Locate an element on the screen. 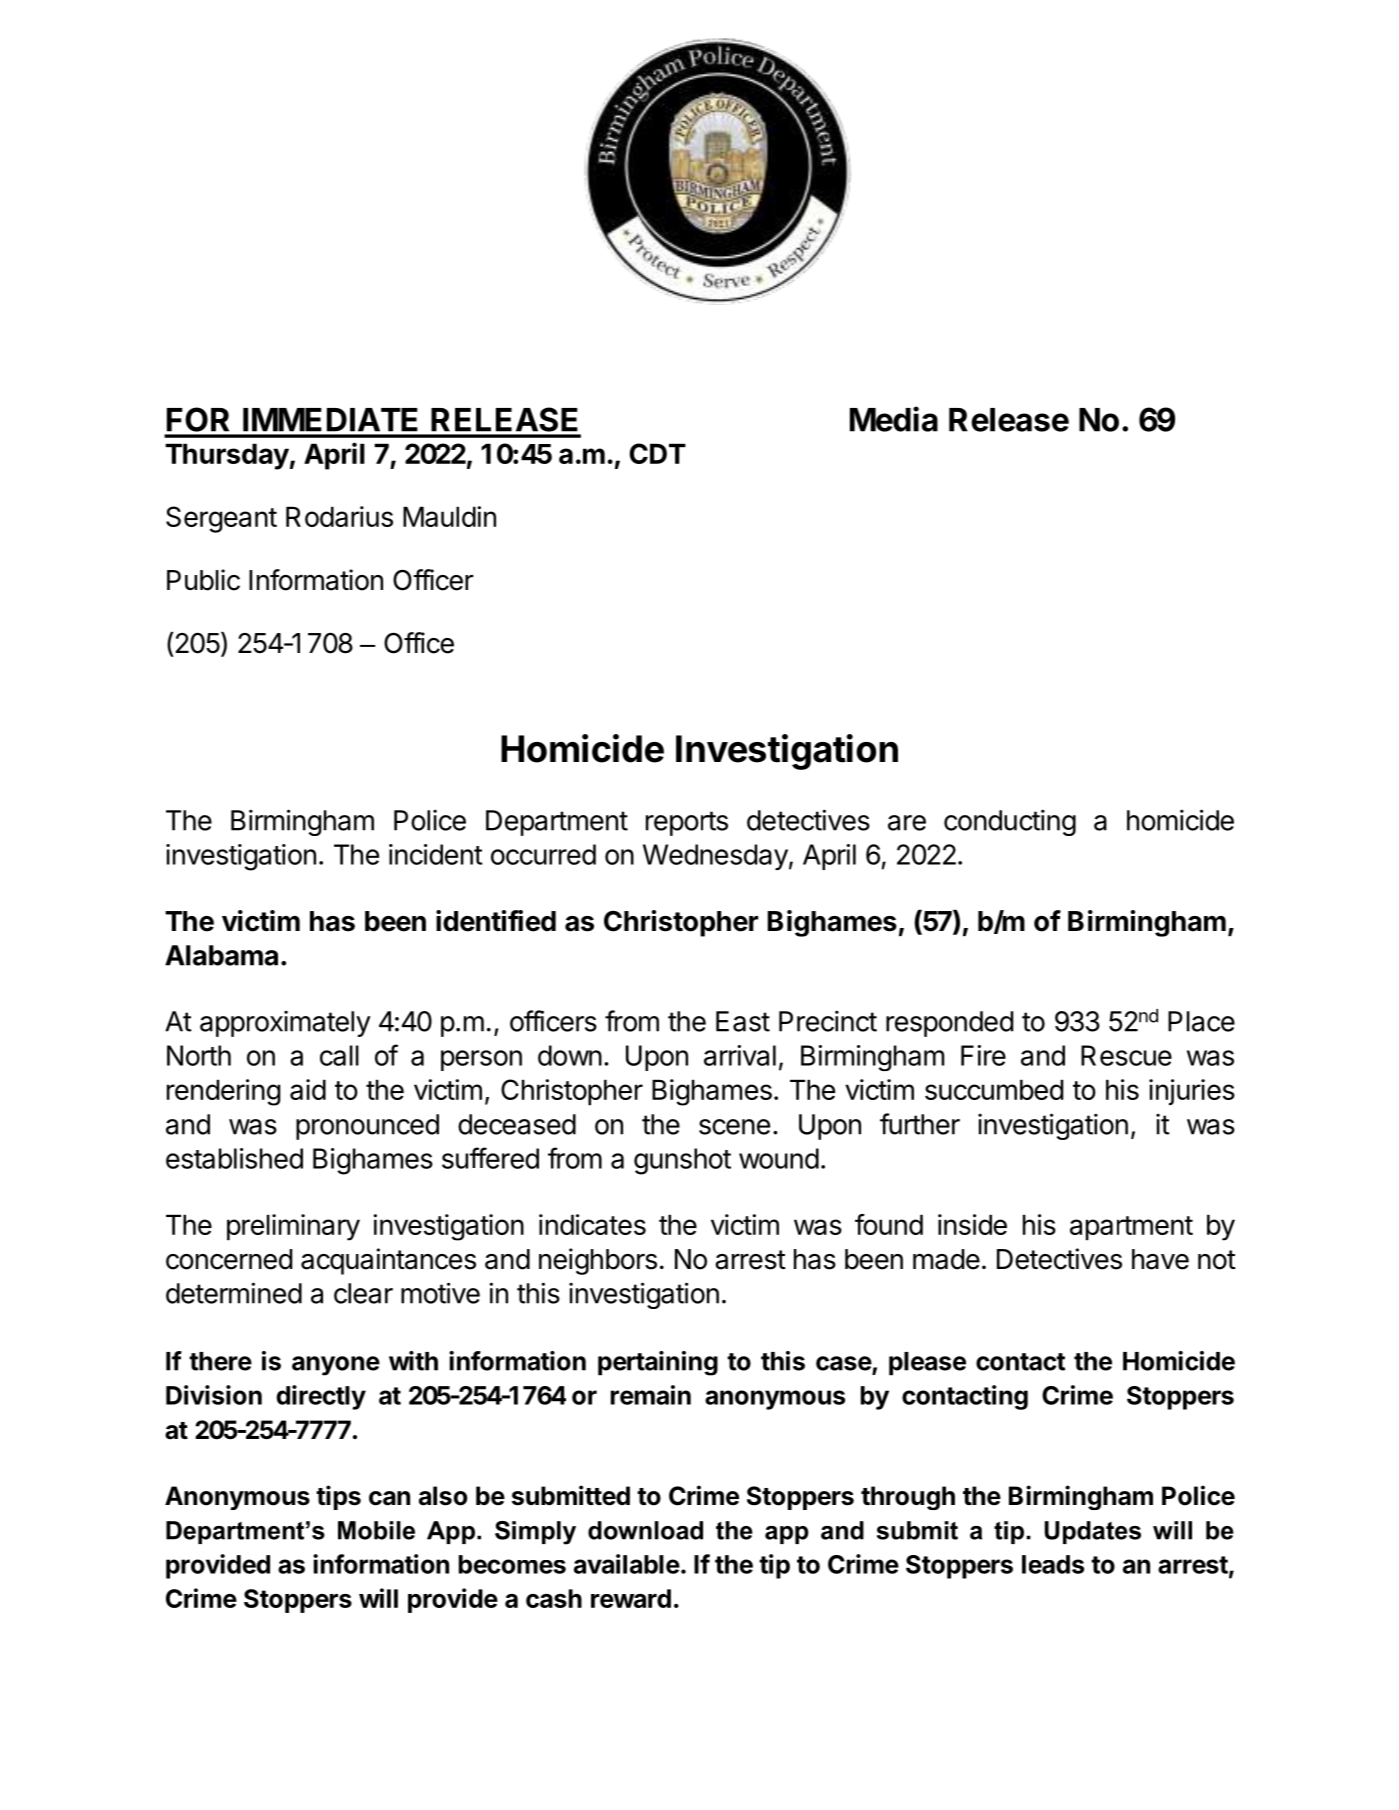 The height and width of the screenshot is (1810, 1399). Mobile is located at coordinates (376, 1530).
